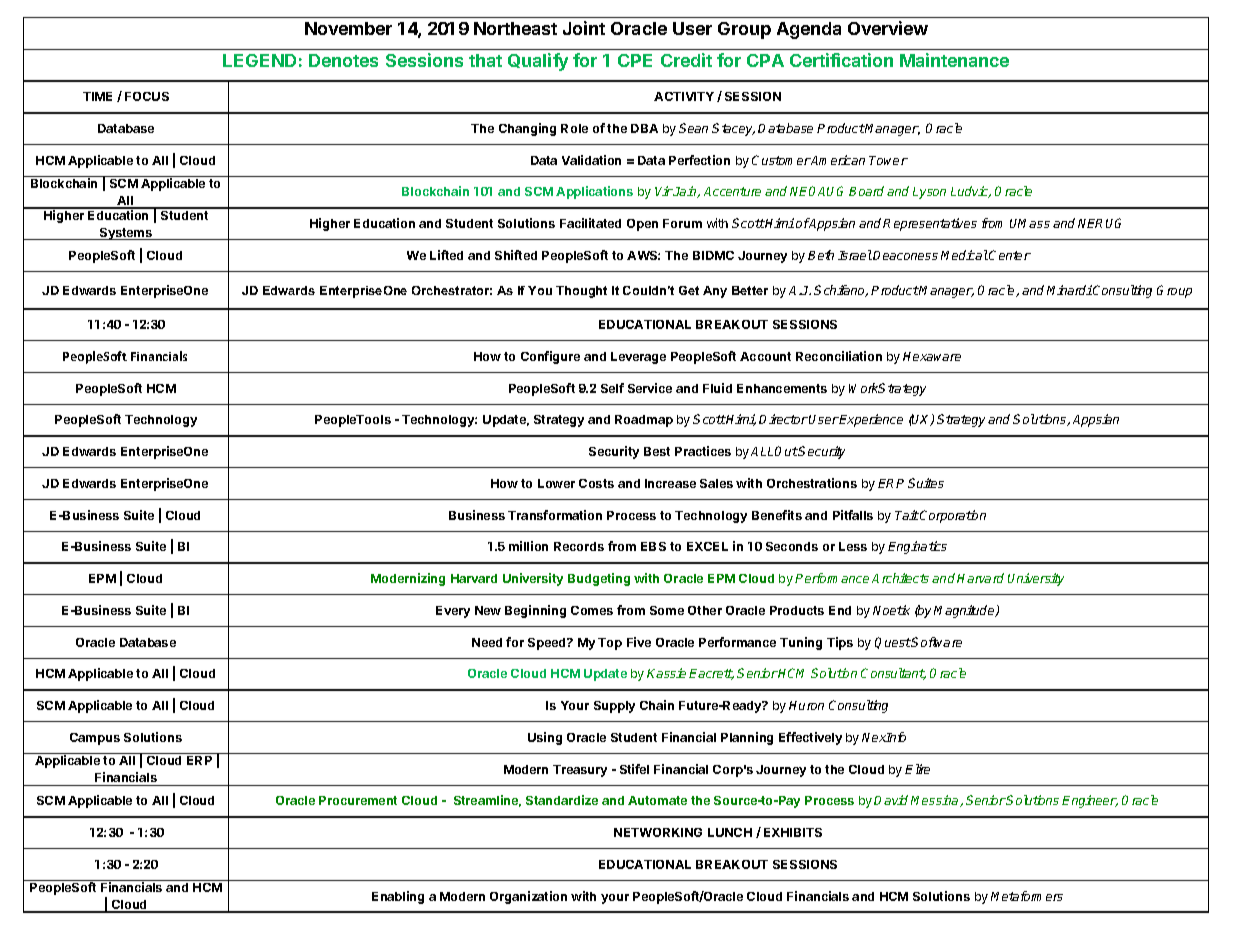 The height and width of the screenshot is (952, 1233). Describe the element at coordinates (635, 60) in the screenshot. I see `CPE` at that location.
